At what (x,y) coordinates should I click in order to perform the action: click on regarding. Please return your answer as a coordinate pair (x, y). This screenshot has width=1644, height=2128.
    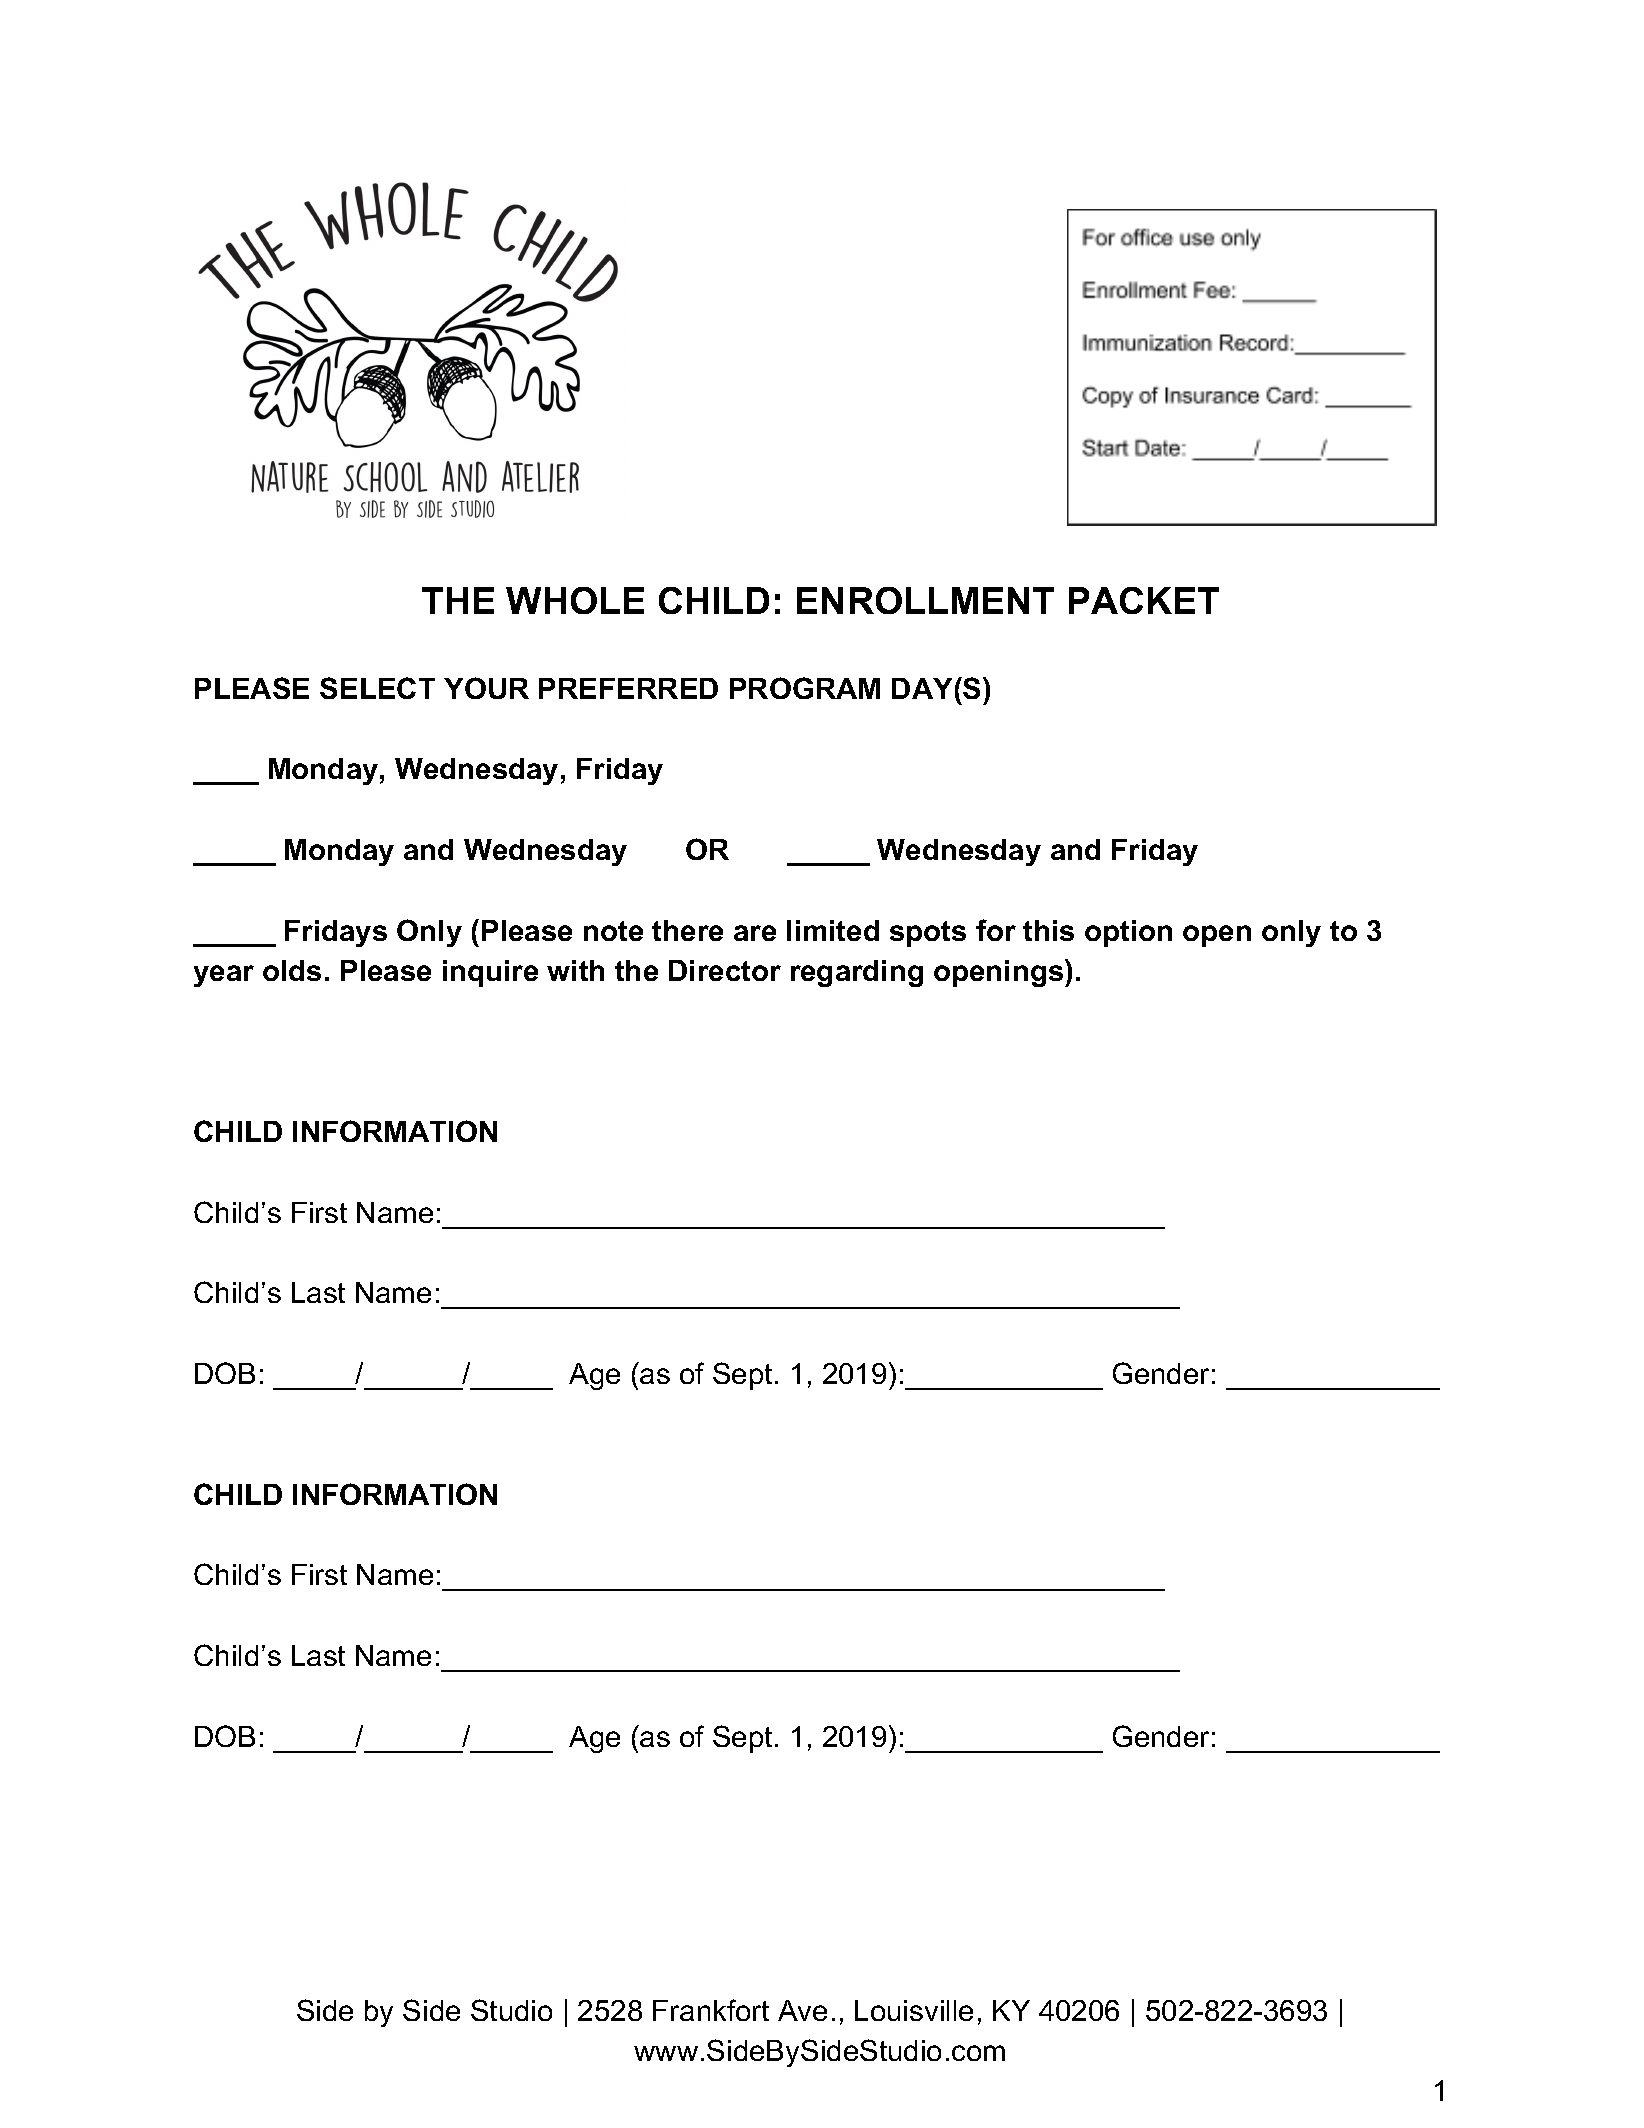
    Looking at the image, I should click on (857, 973).
